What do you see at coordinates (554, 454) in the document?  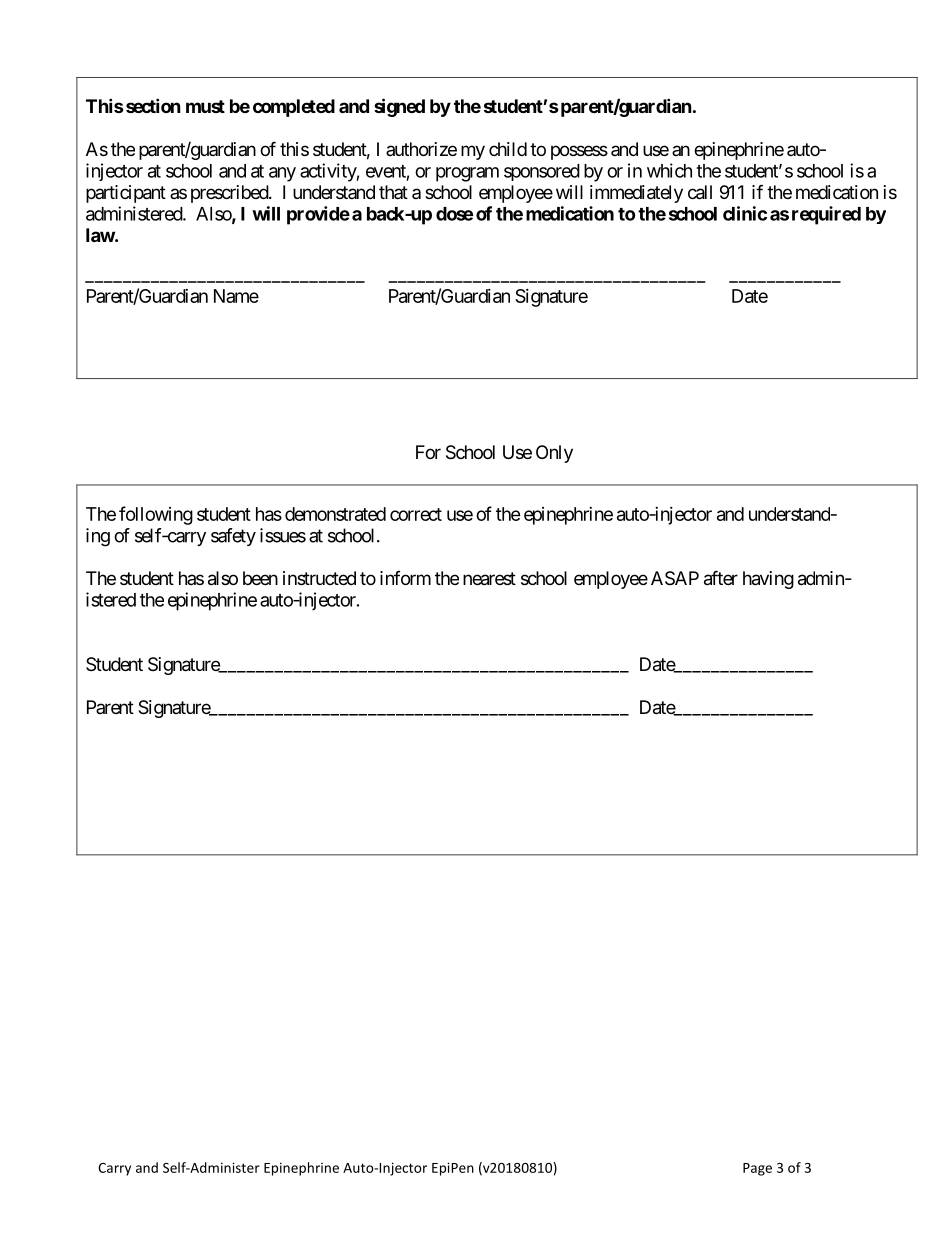 I see `Only` at bounding box center [554, 454].
